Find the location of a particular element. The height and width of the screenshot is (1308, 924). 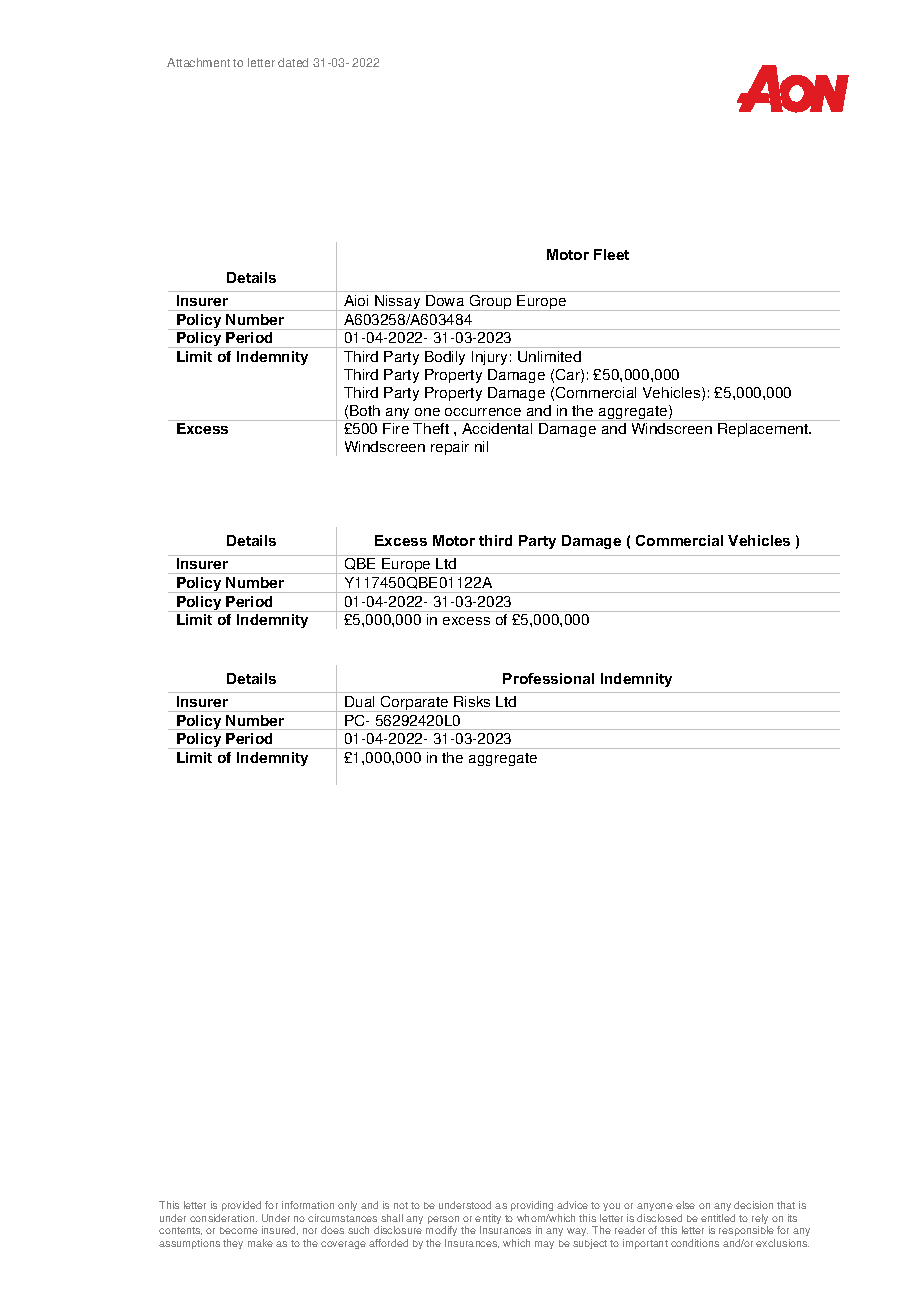

Risks is located at coordinates (472, 701).
